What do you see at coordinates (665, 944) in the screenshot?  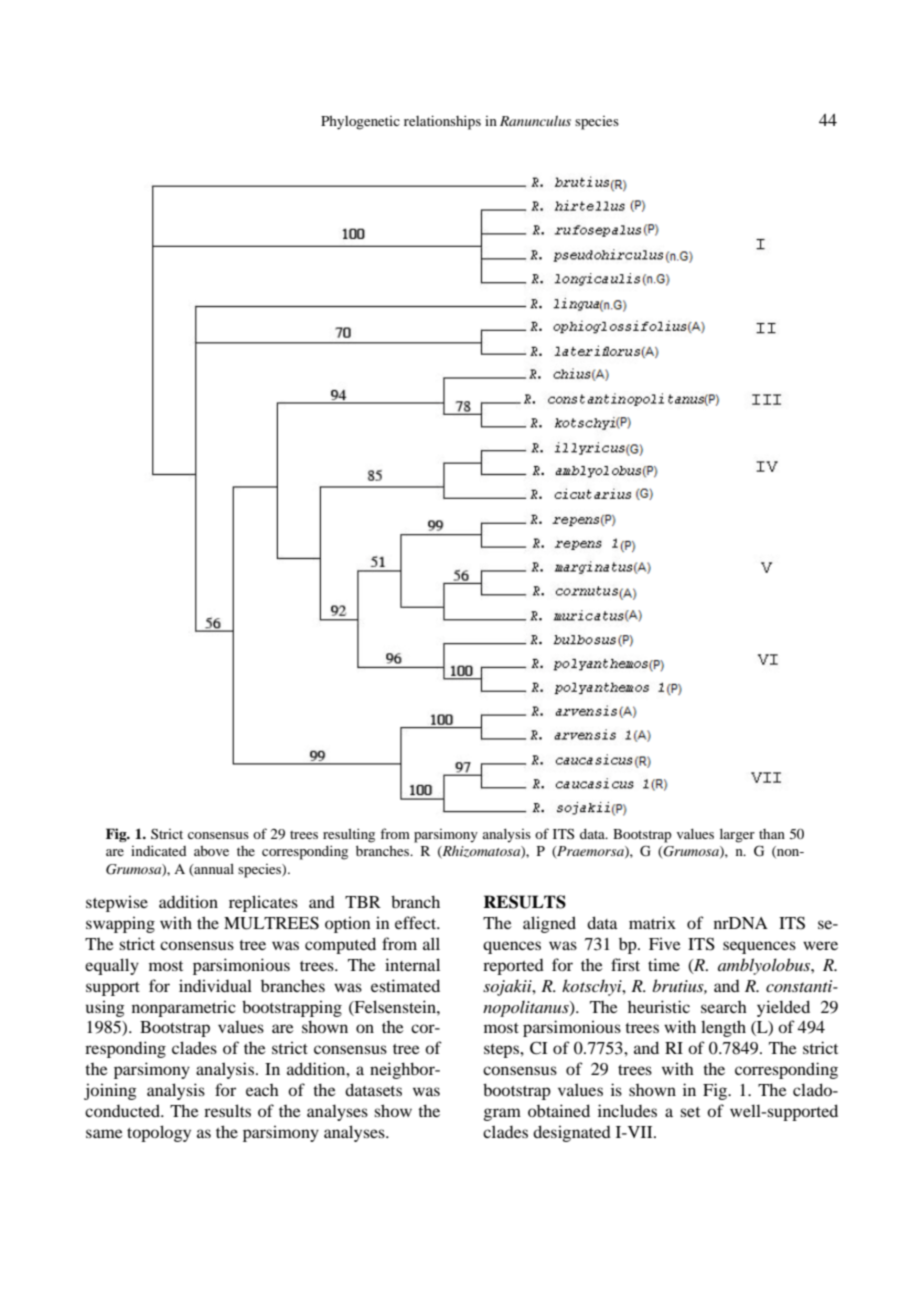 I see `Five` at bounding box center [665, 944].
